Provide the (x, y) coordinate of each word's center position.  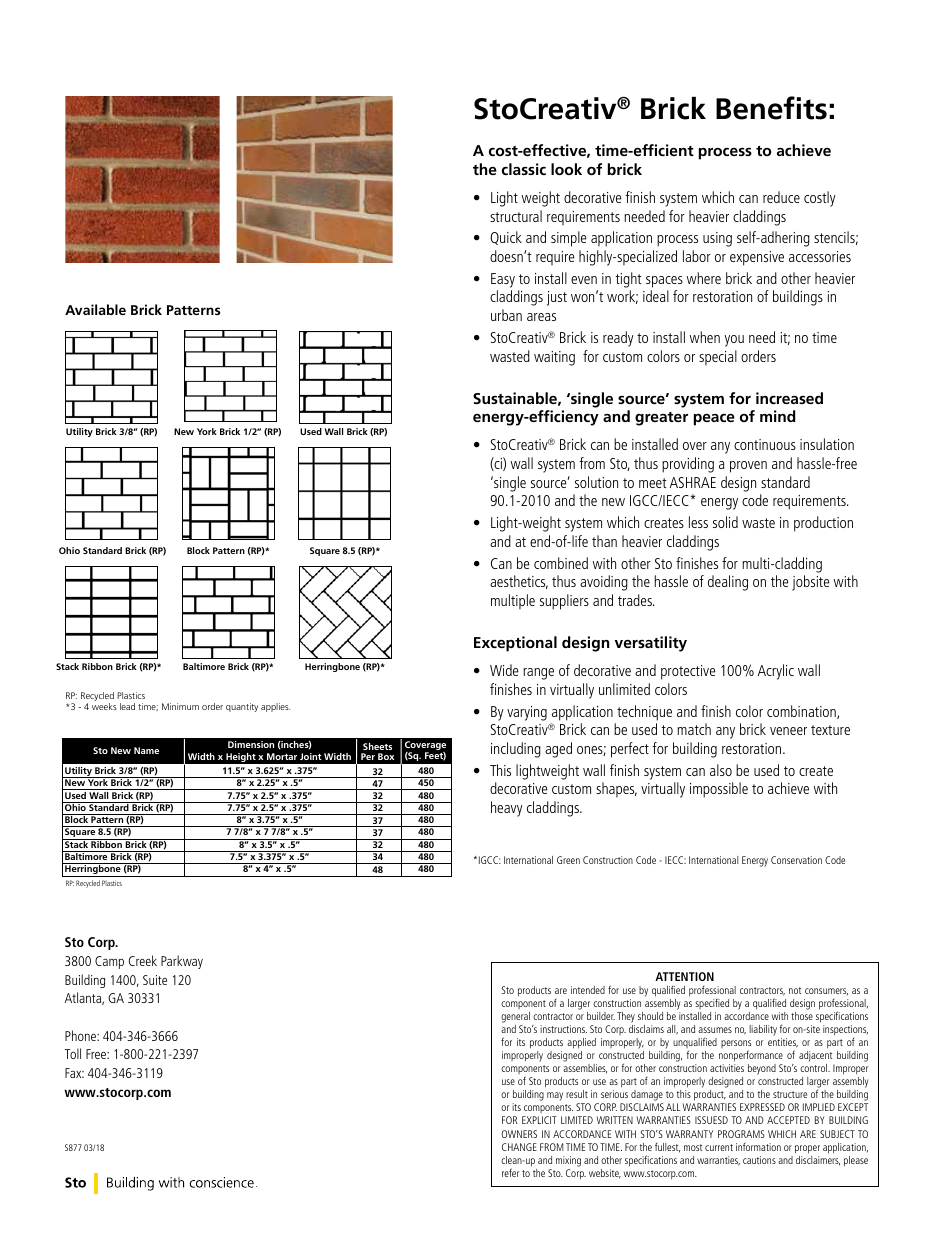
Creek (143, 960)
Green (568, 860)
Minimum (180, 706)
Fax (74, 1073)
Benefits (771, 108)
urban (506, 315)
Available (95, 309)
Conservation (796, 860)
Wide (504, 670)
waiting (554, 358)
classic (524, 169)
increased (789, 398)
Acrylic (776, 672)
